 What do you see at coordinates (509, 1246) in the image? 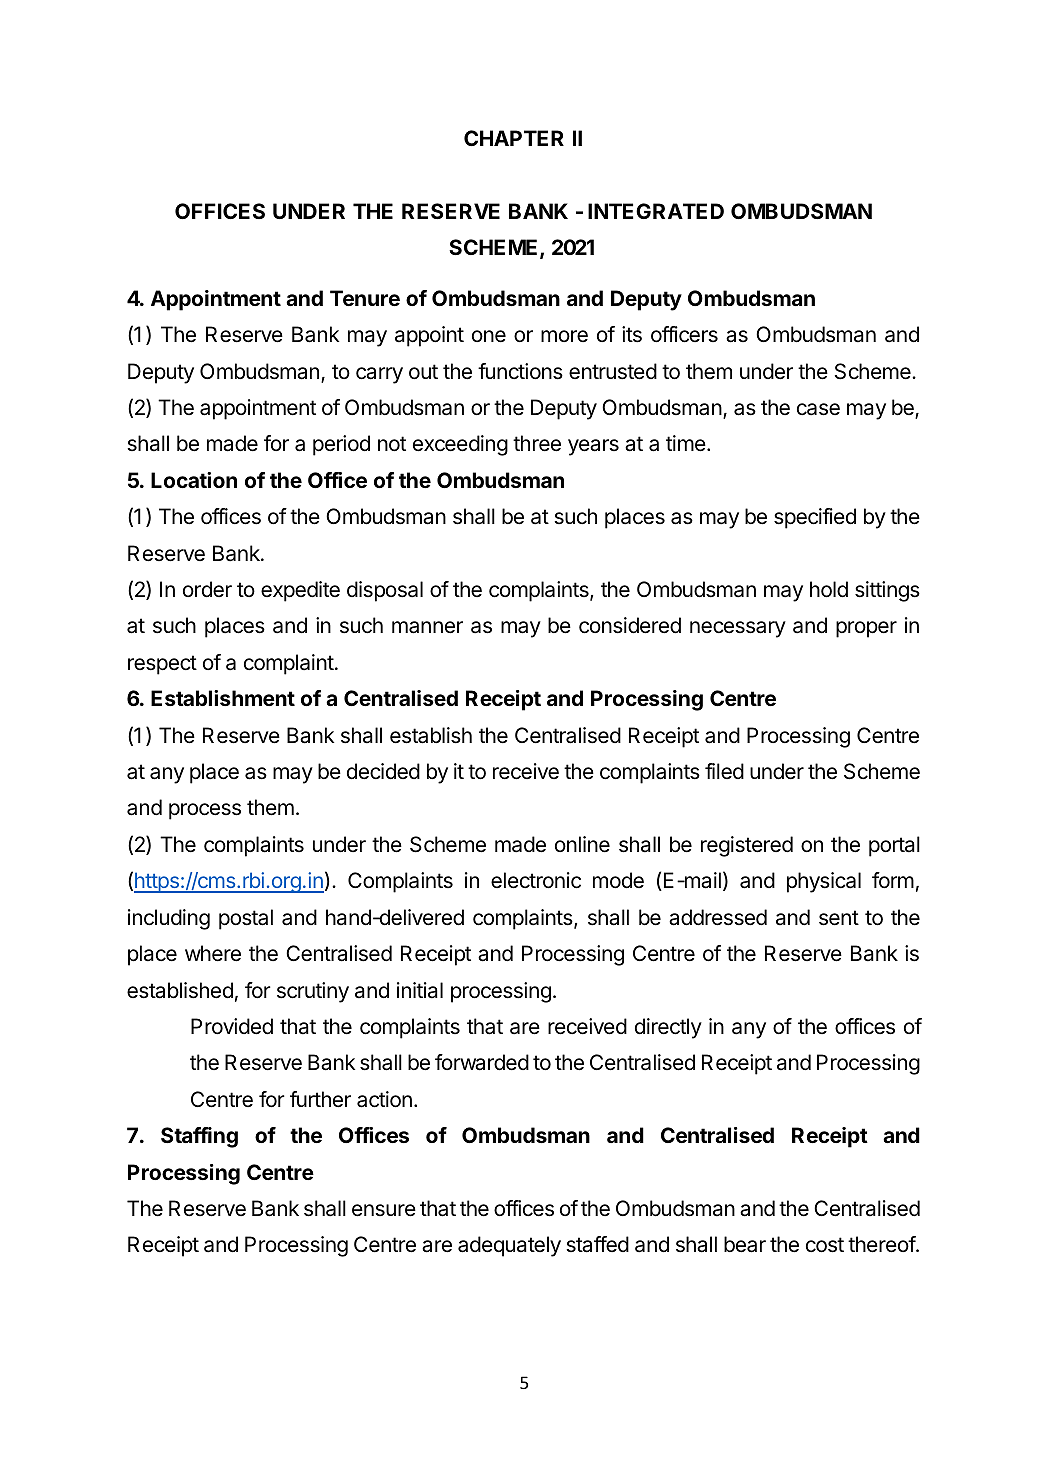
I see `adequately` at bounding box center [509, 1246].
